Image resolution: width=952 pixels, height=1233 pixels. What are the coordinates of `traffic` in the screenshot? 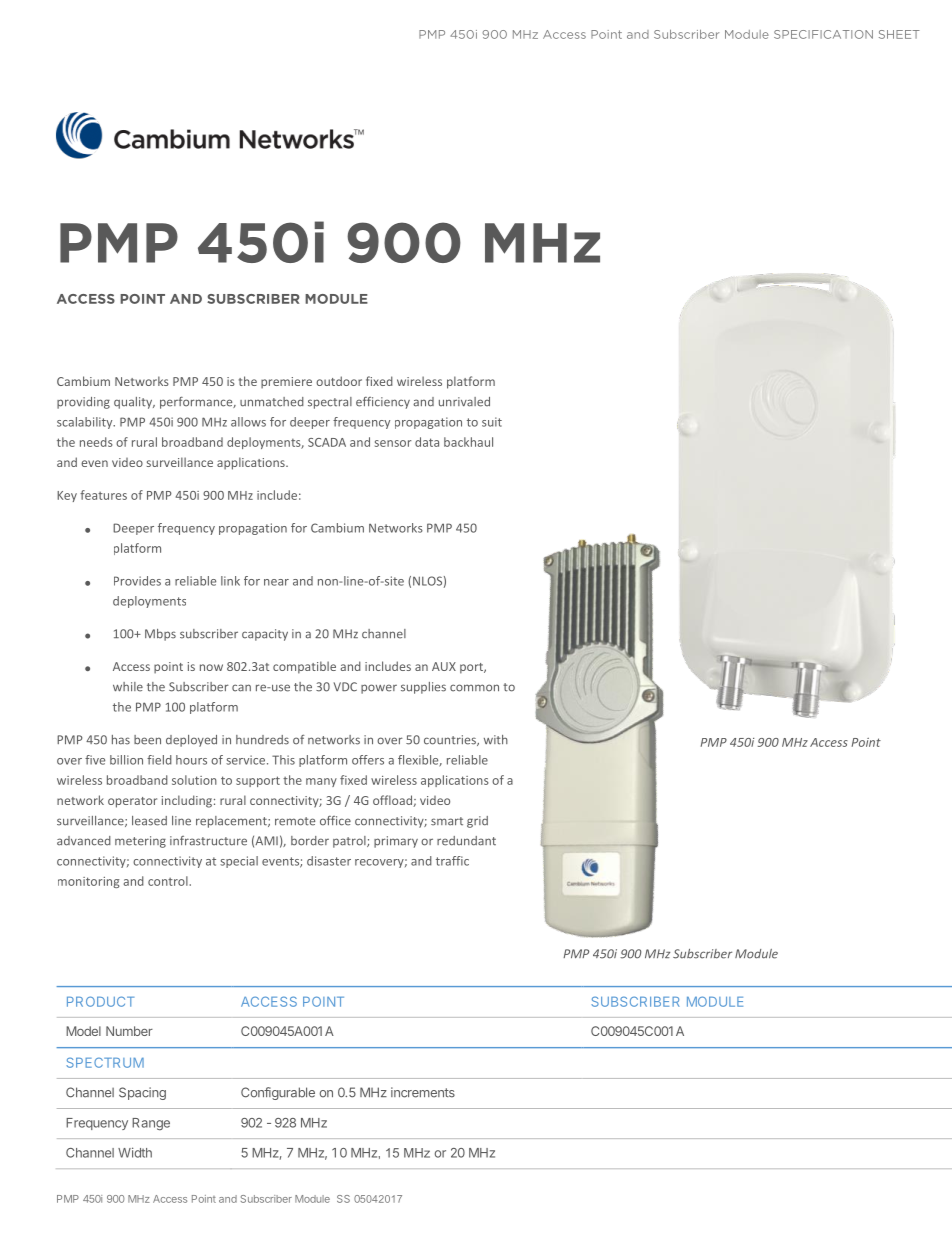 It's located at (452, 861).
